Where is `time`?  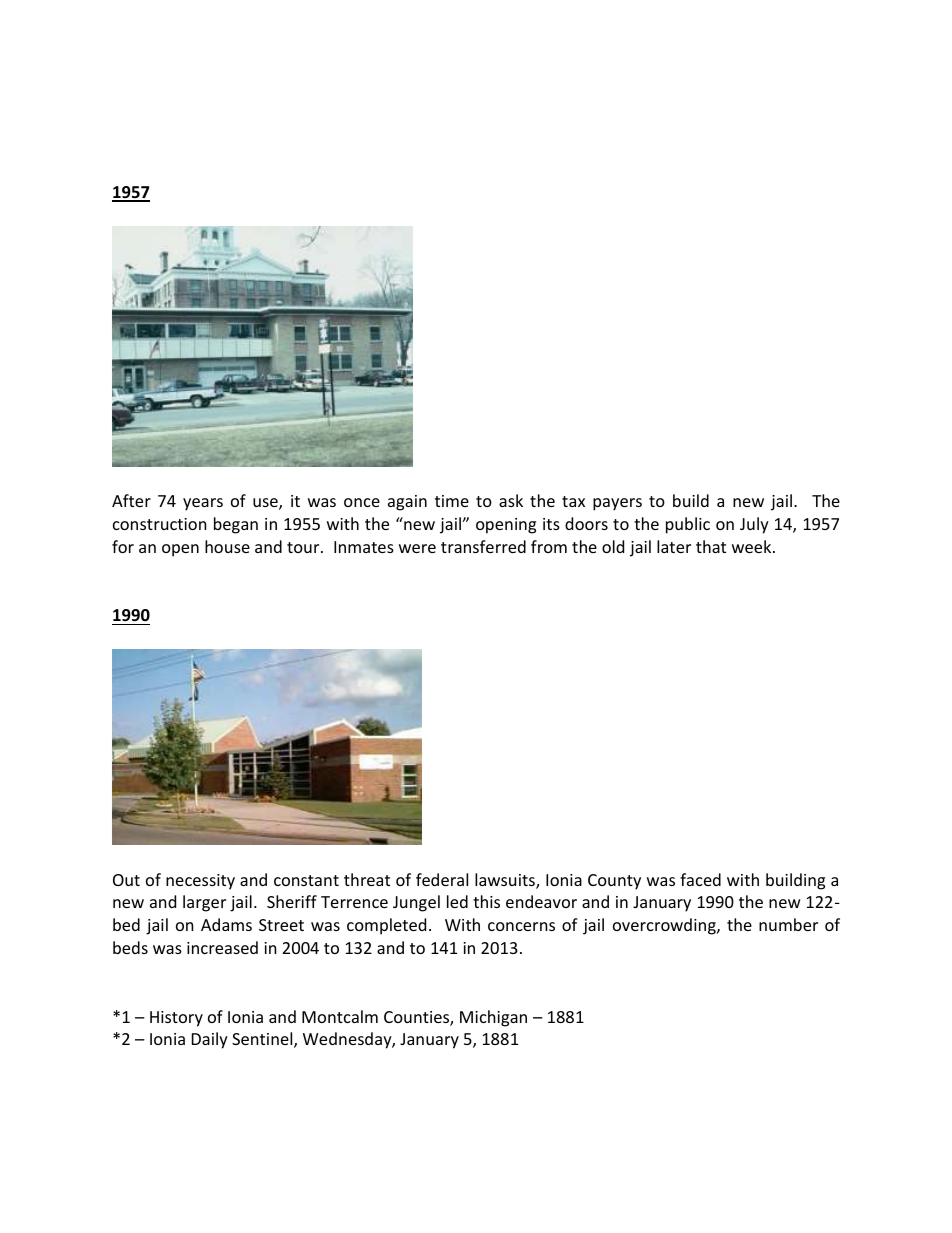 time is located at coordinates (452, 501).
